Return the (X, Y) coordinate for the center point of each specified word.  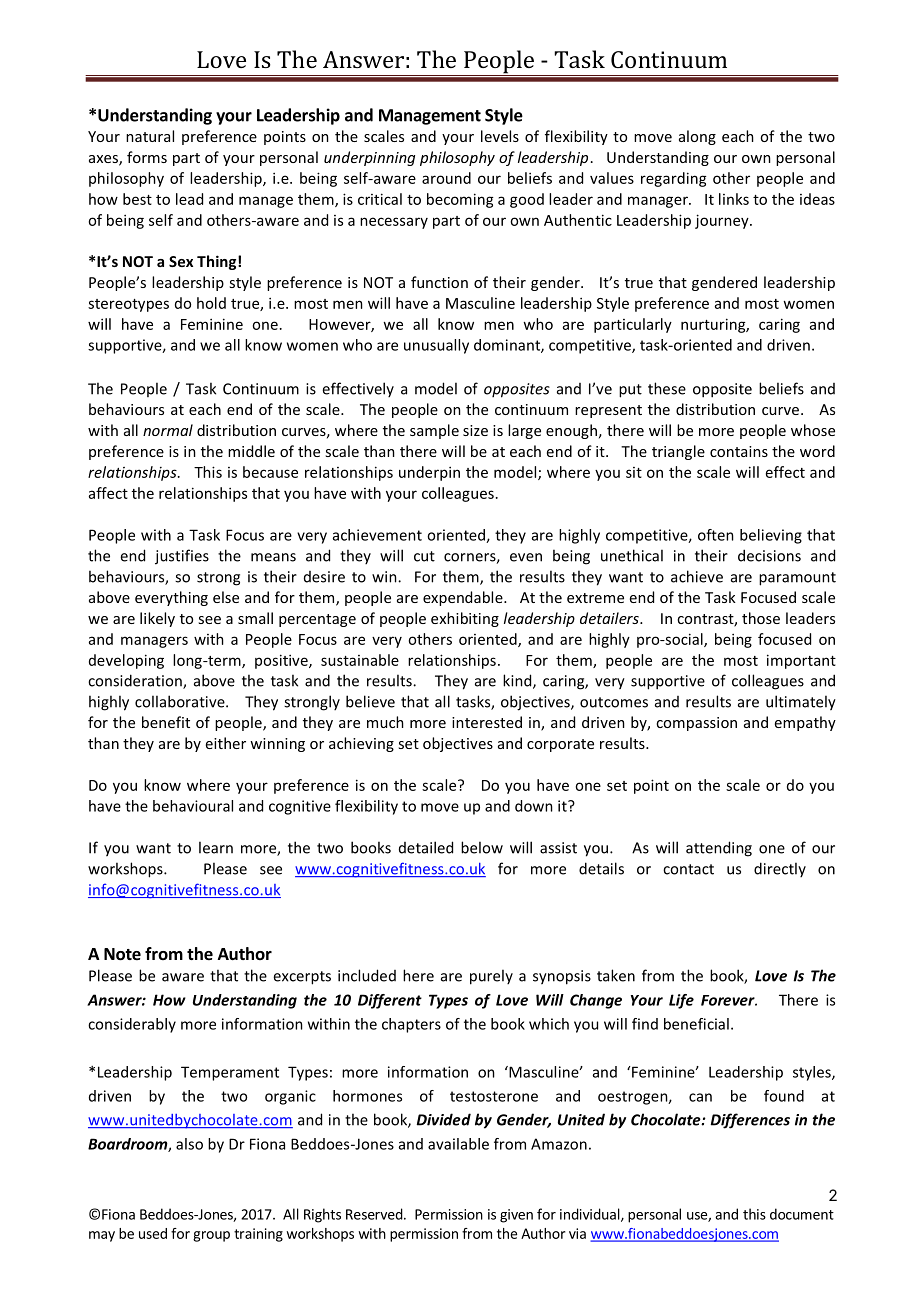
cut (424, 556)
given (516, 1216)
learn (216, 847)
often (716, 535)
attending (719, 849)
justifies (182, 557)
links (734, 199)
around (446, 178)
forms (147, 157)
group (211, 1236)
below (482, 847)
